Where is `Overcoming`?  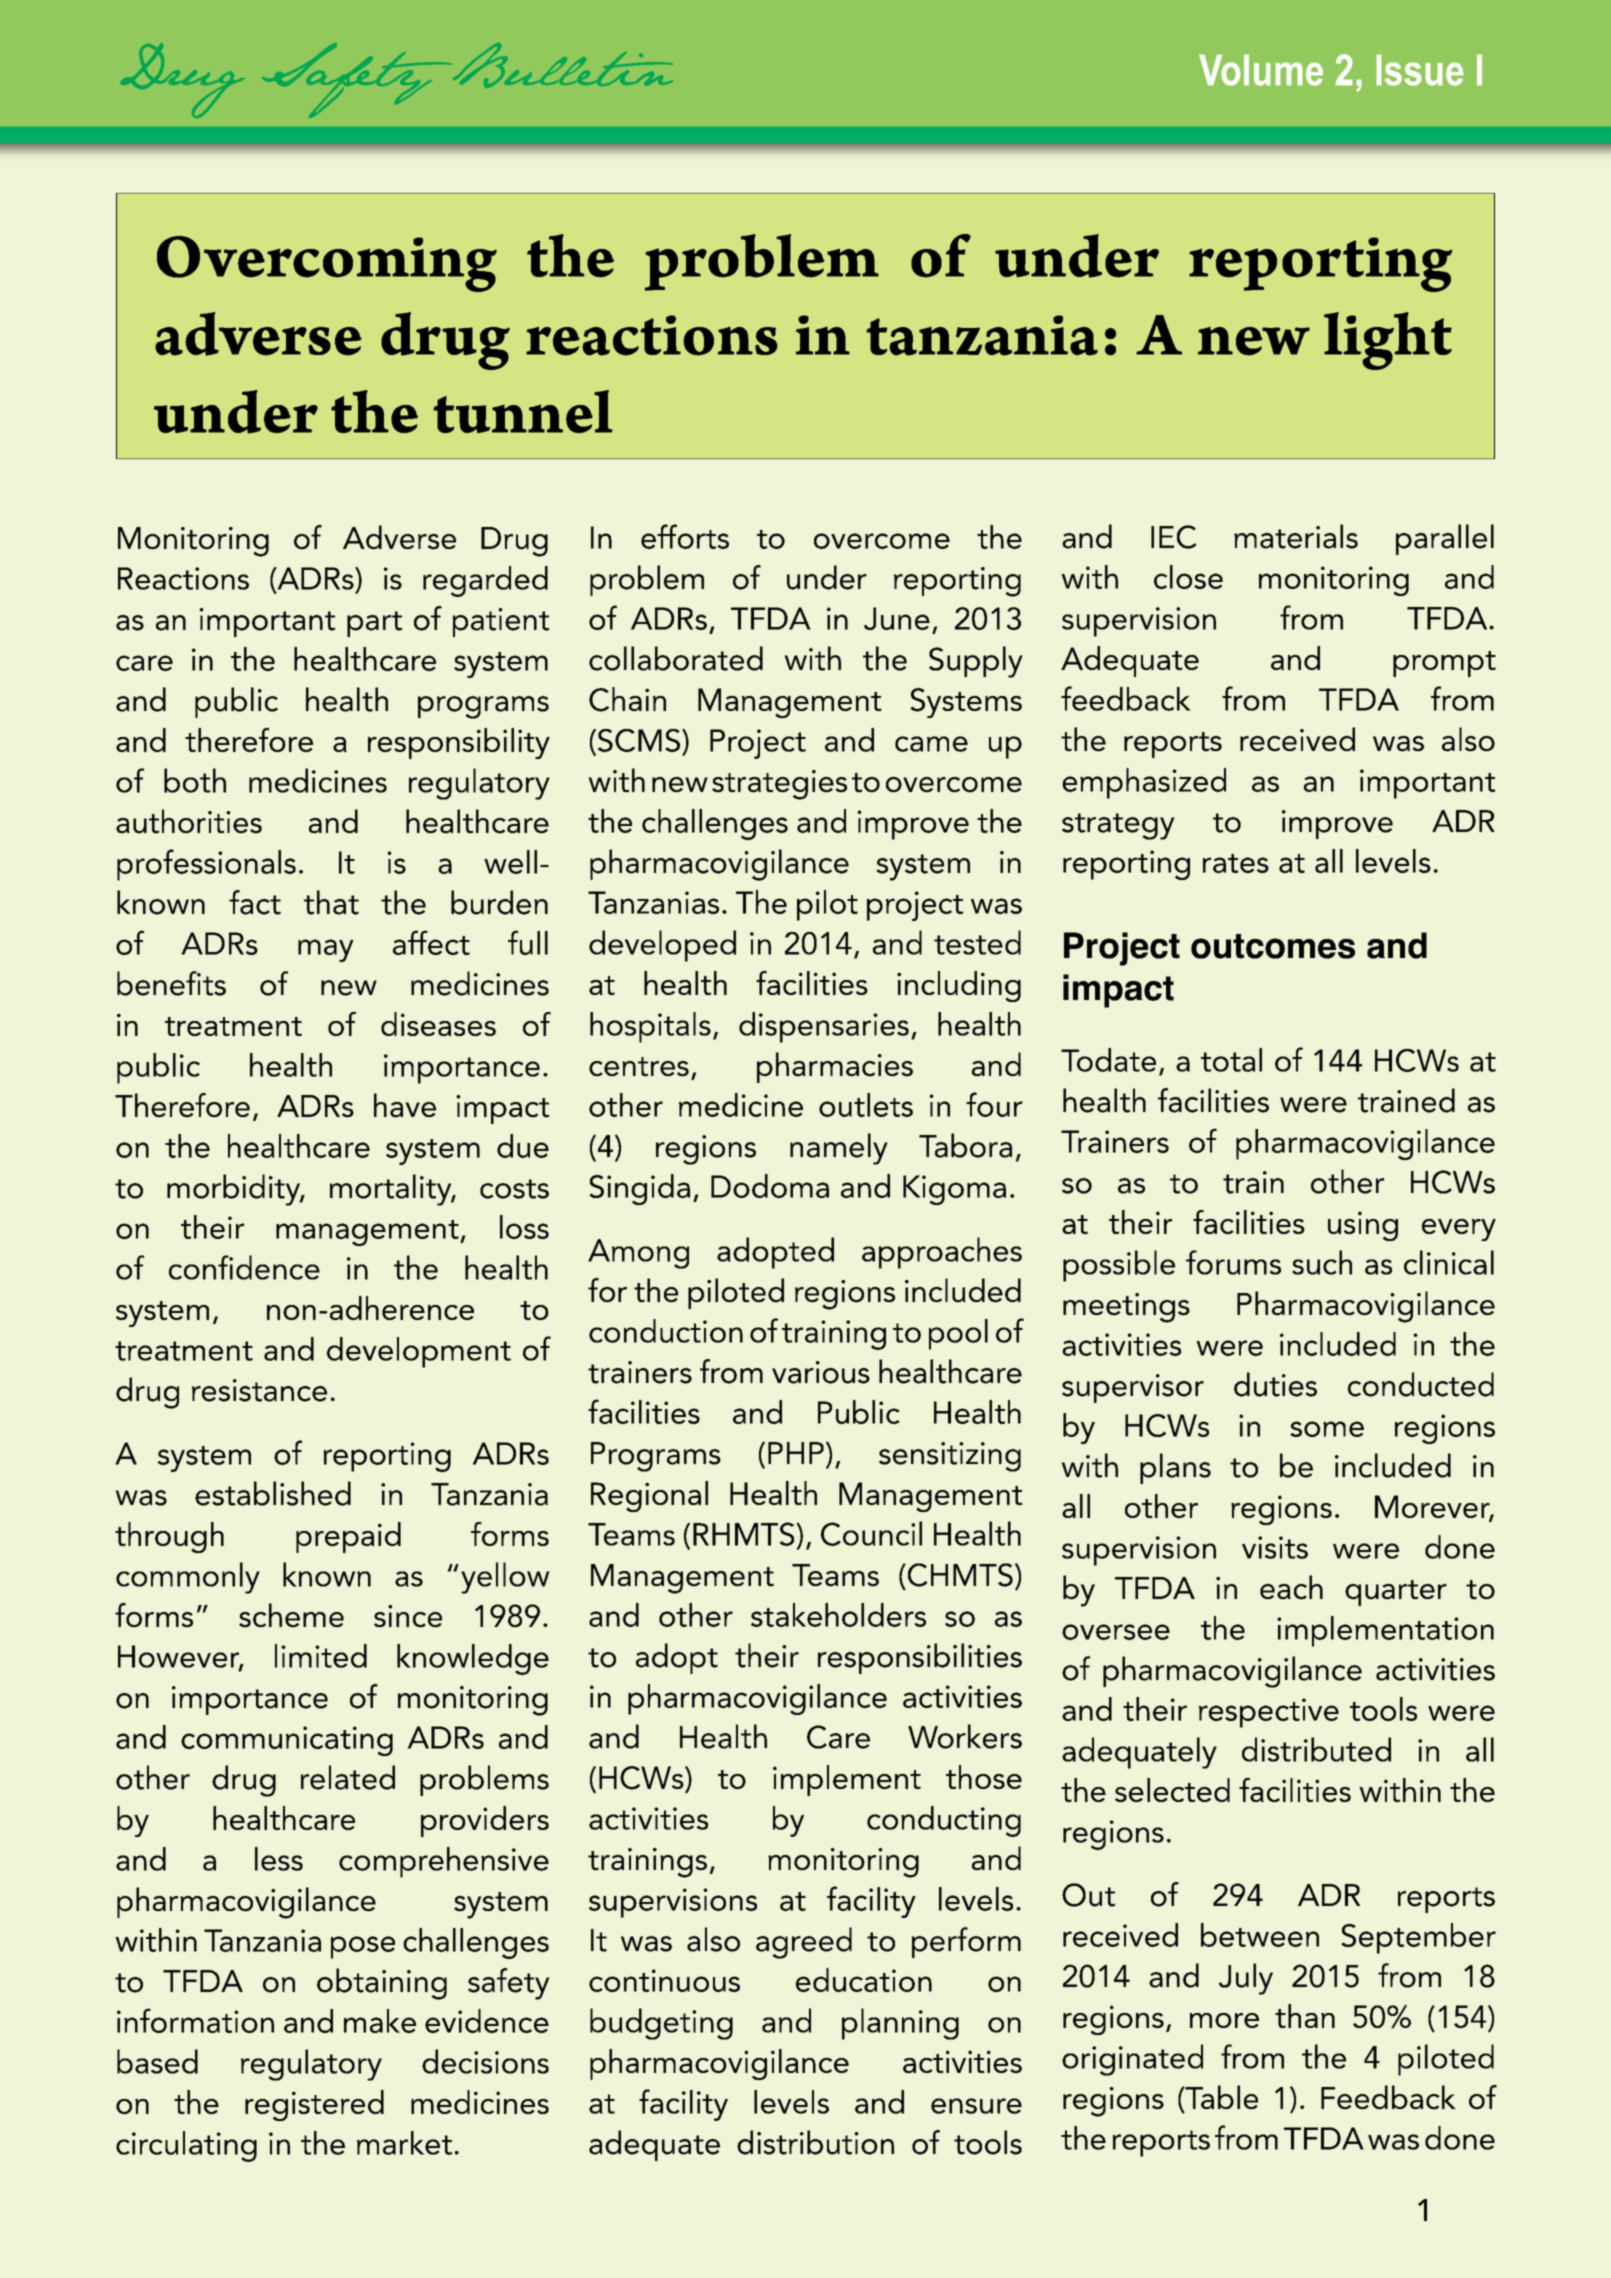
Overcoming is located at coordinates (327, 264).
